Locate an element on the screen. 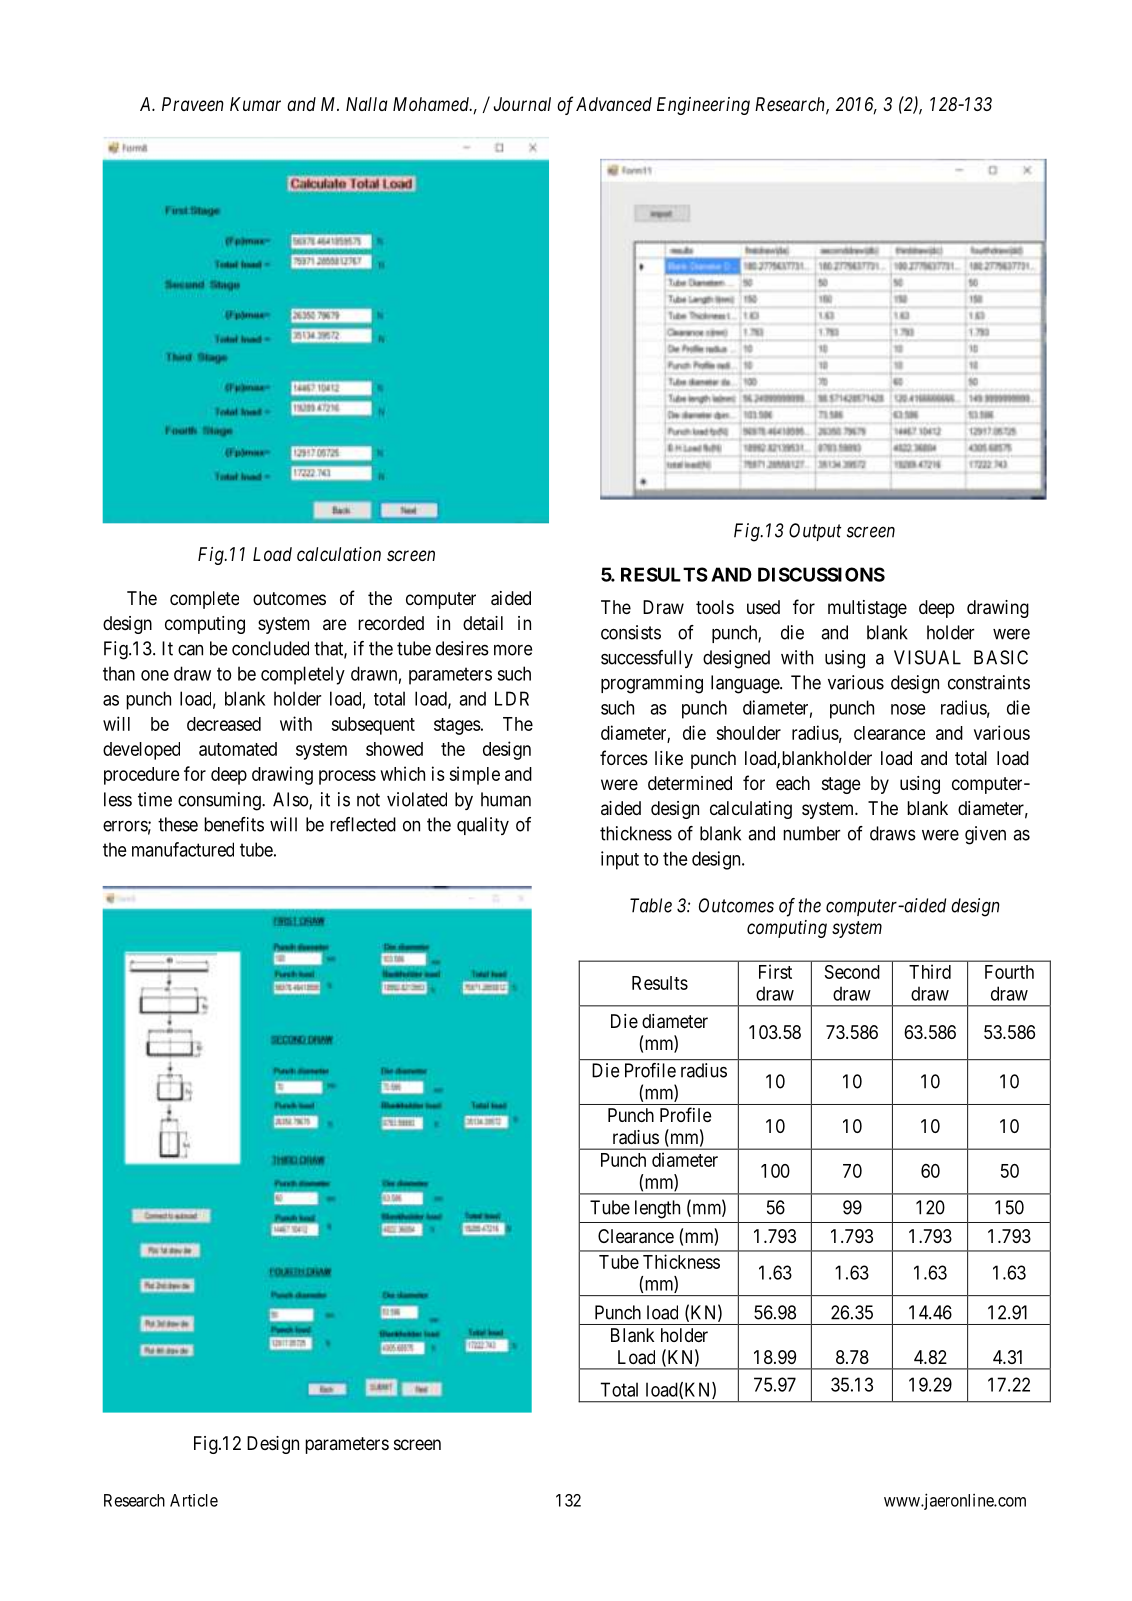 Image resolution: width=1132 pixels, height=1601 pixels. Journal is located at coordinates (522, 104).
